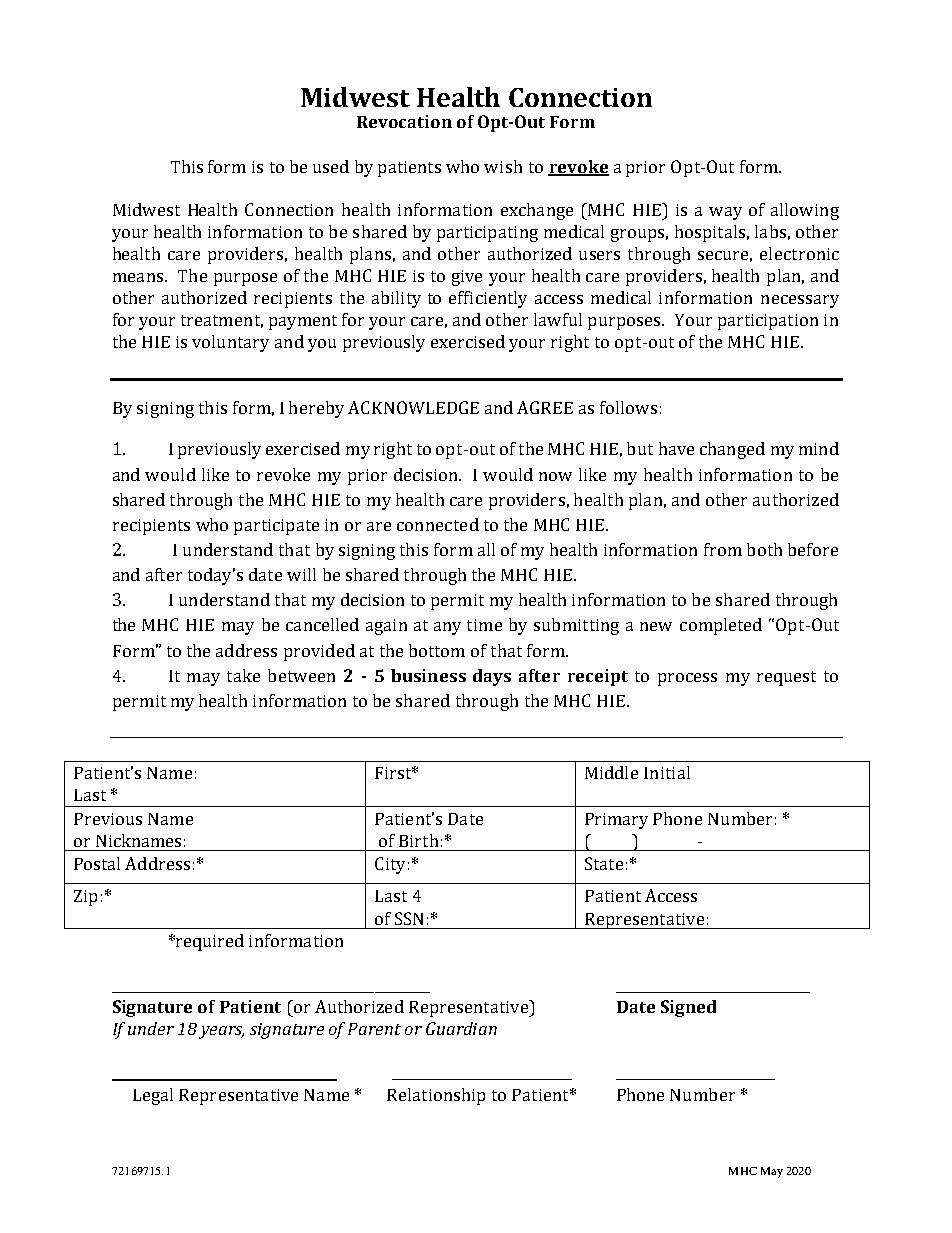 The width and height of the screenshot is (952, 1233). What do you see at coordinates (153, 1096) in the screenshot?
I see `Legal` at bounding box center [153, 1096].
